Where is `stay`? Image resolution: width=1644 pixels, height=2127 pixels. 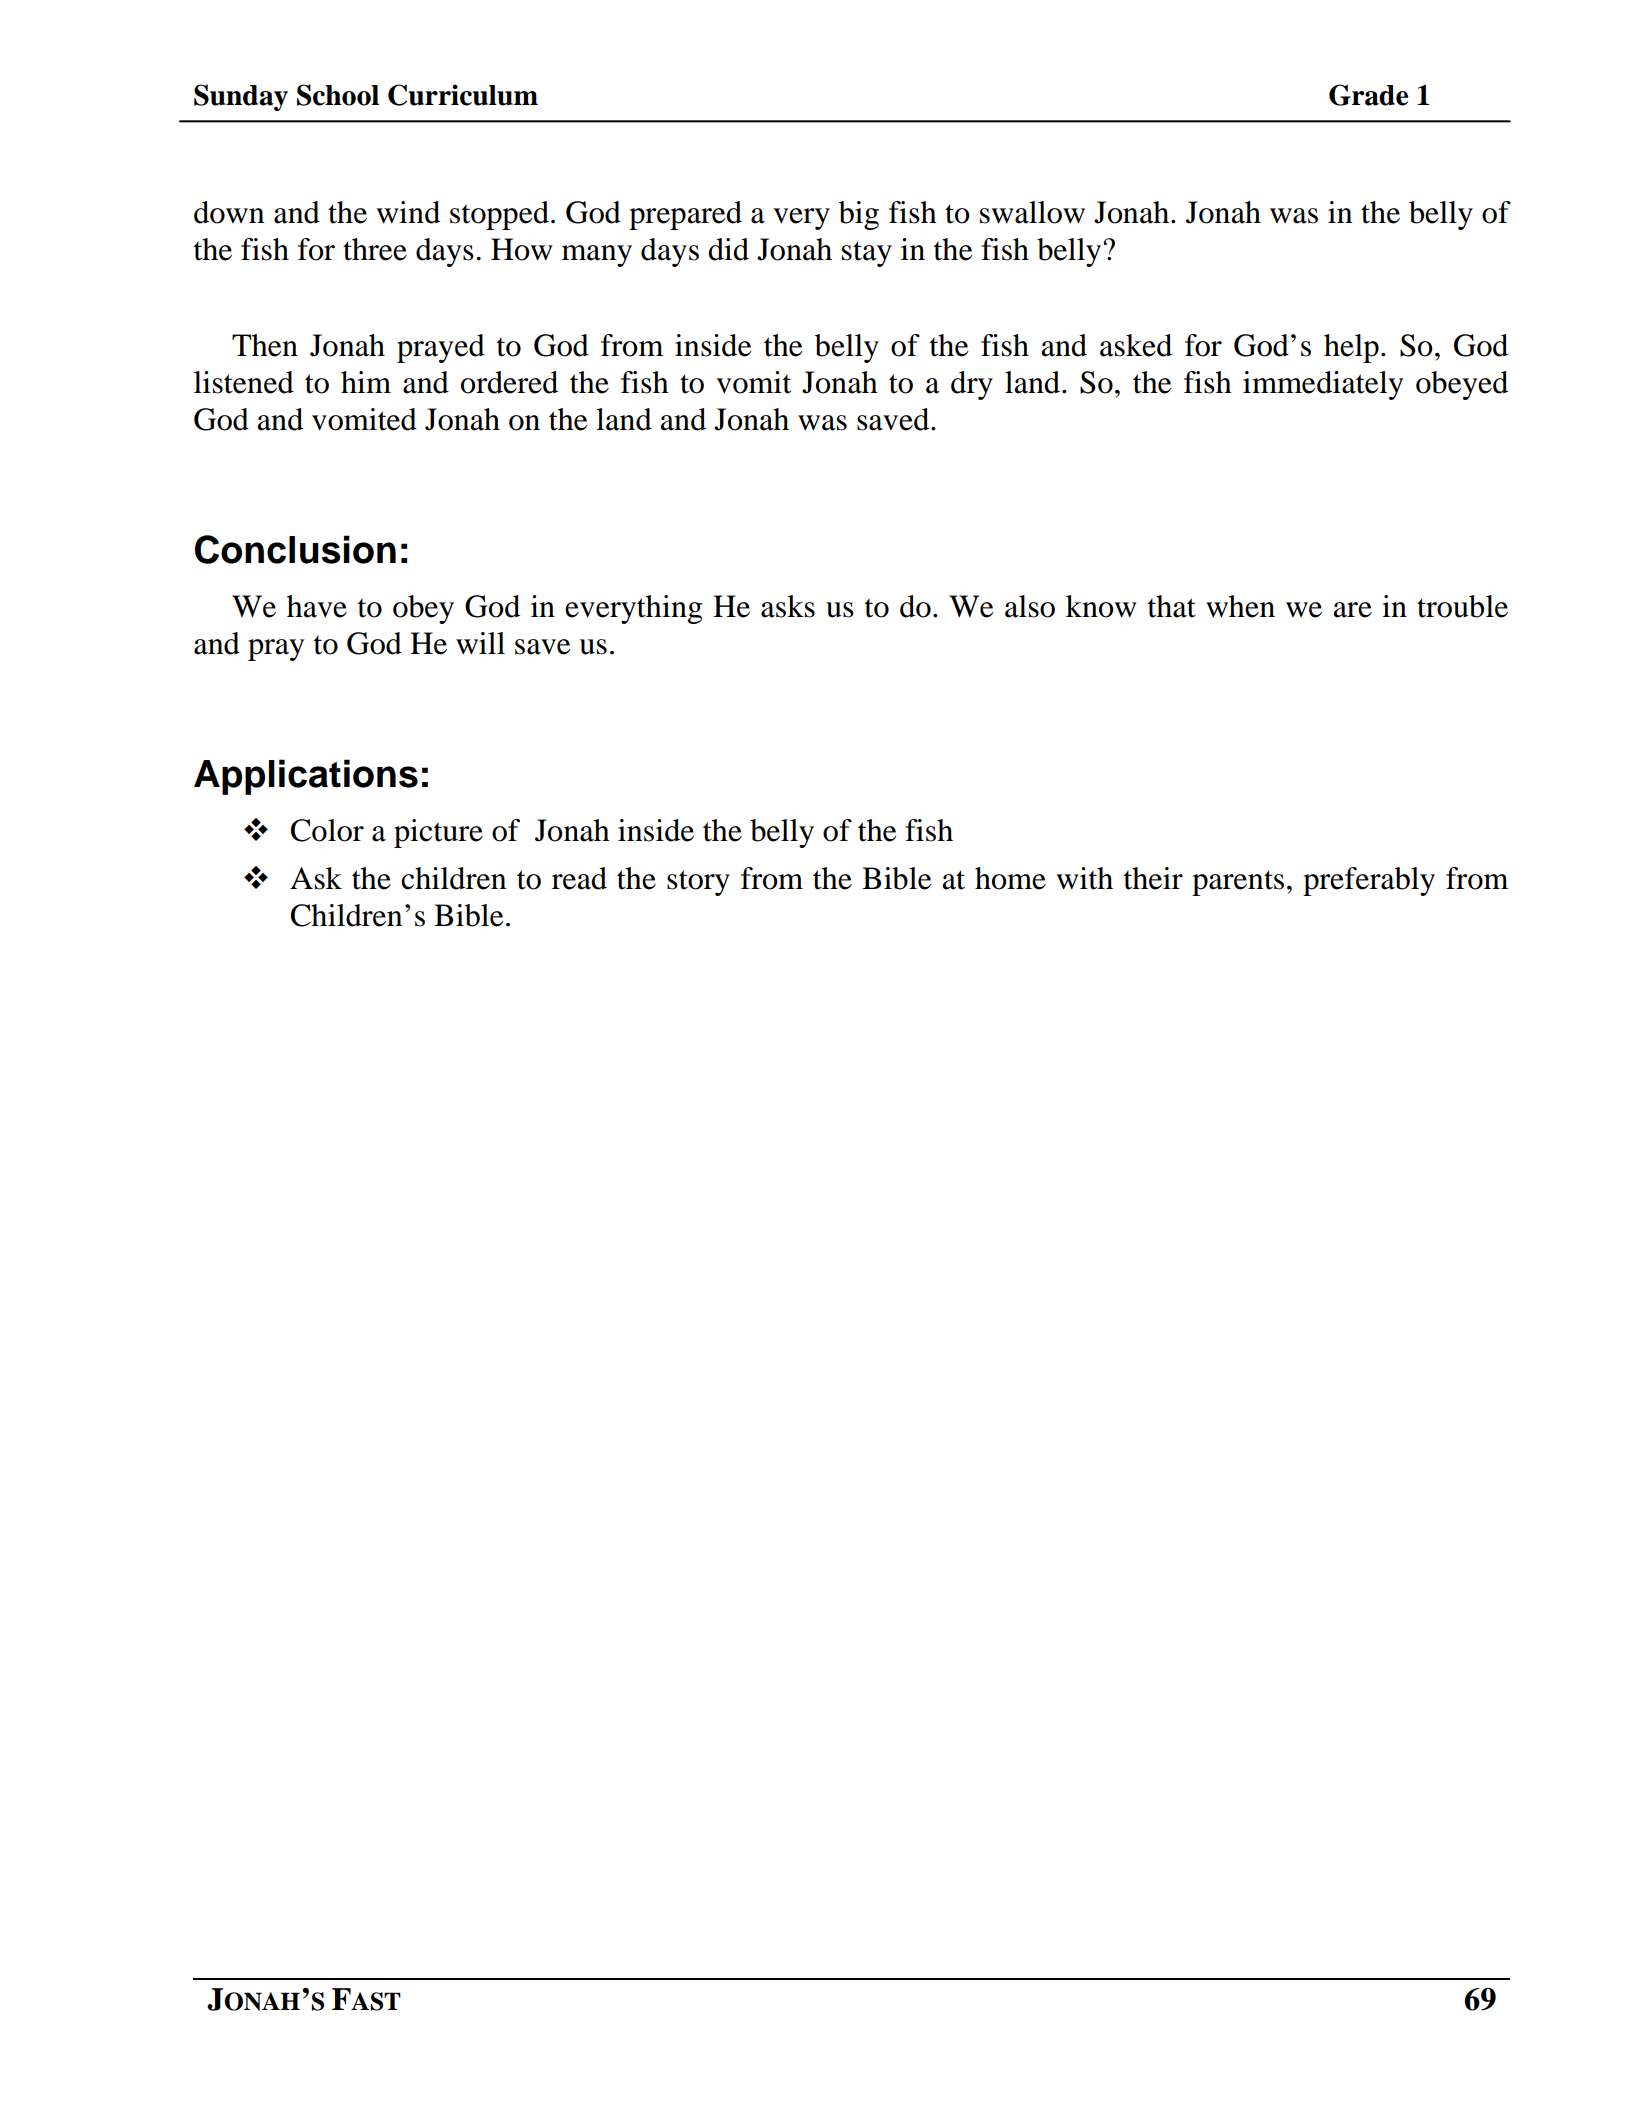
stay is located at coordinates (867, 254).
